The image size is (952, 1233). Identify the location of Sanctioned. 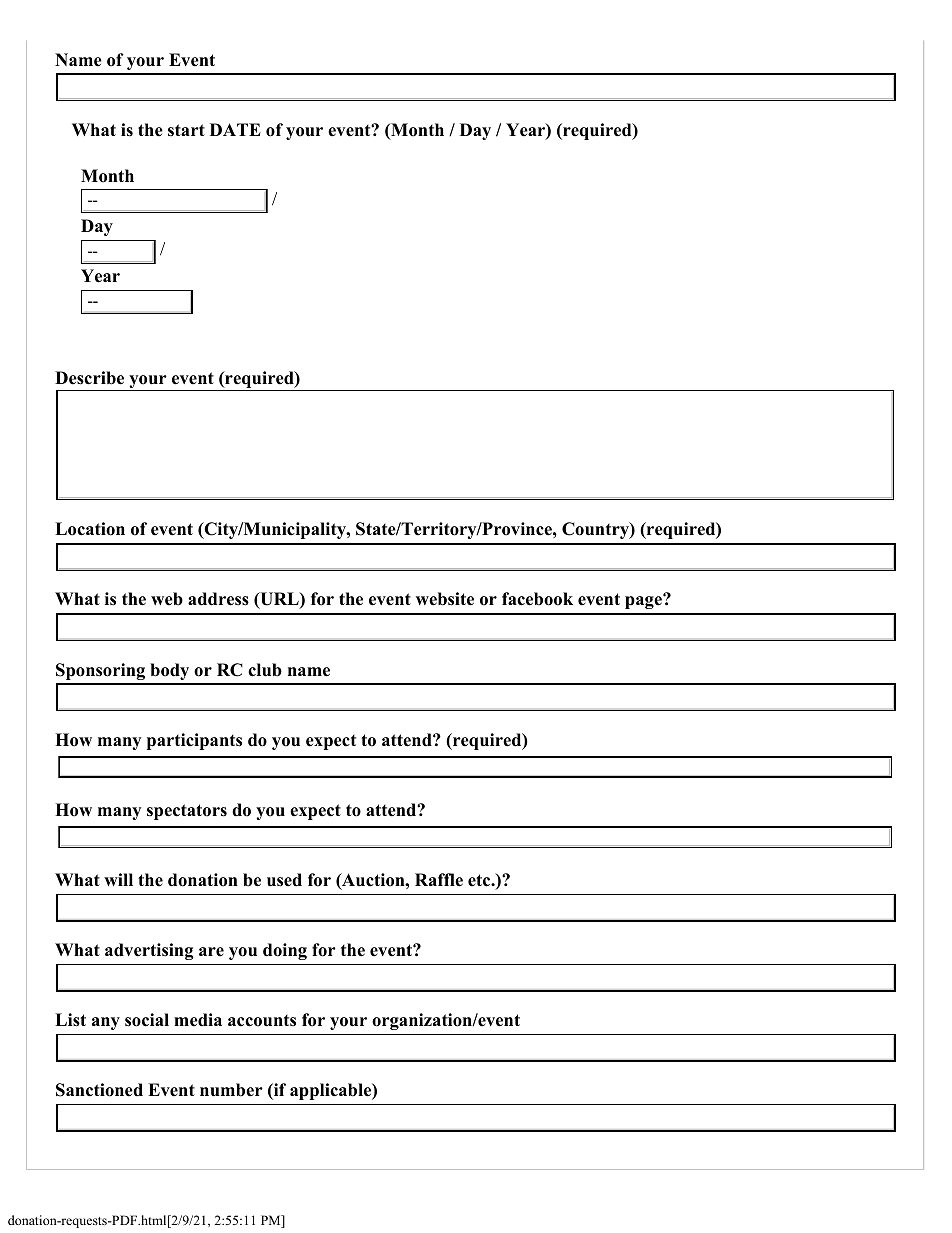
(99, 1090).
